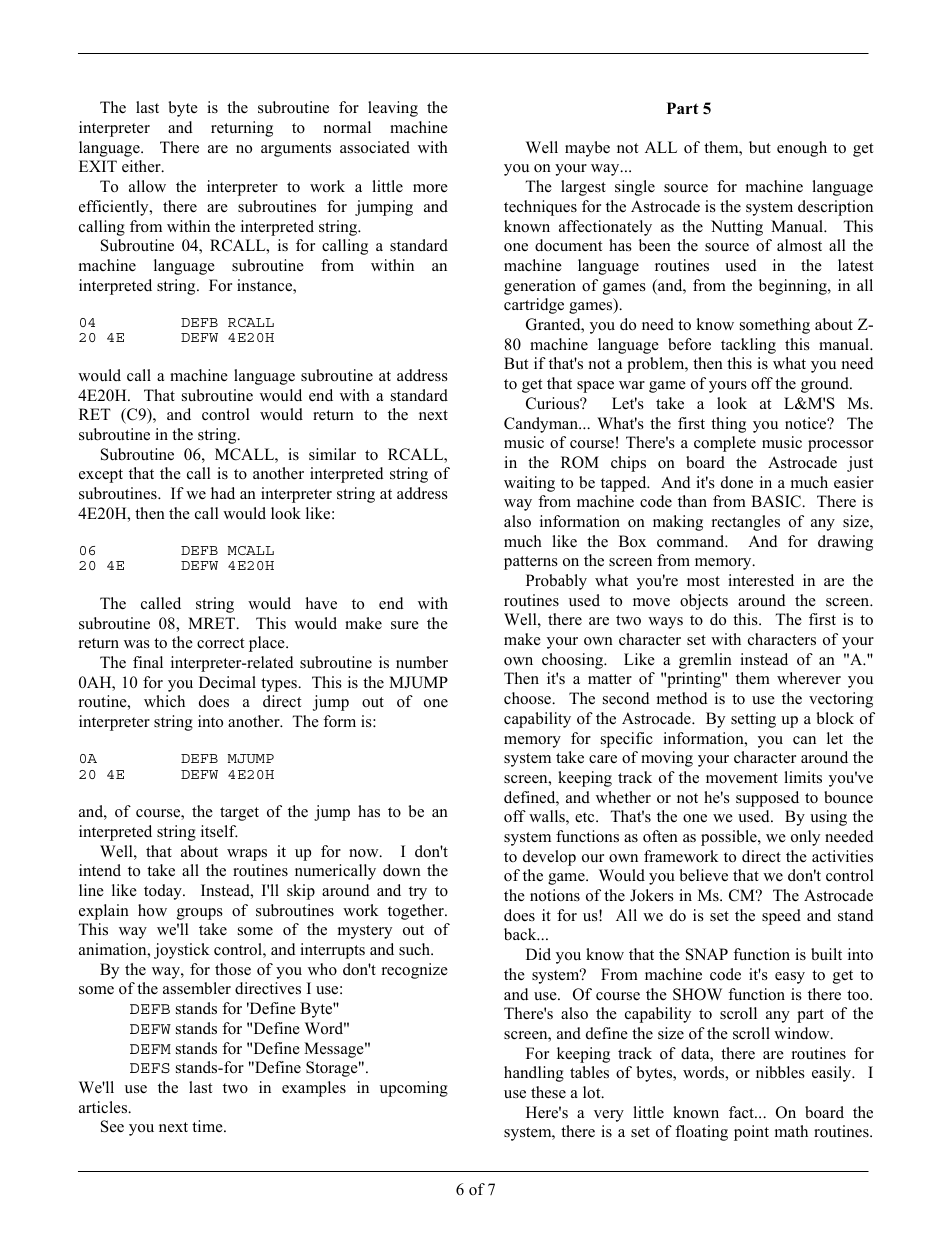 The image size is (952, 1233). I want to click on waiting, so click(529, 484).
